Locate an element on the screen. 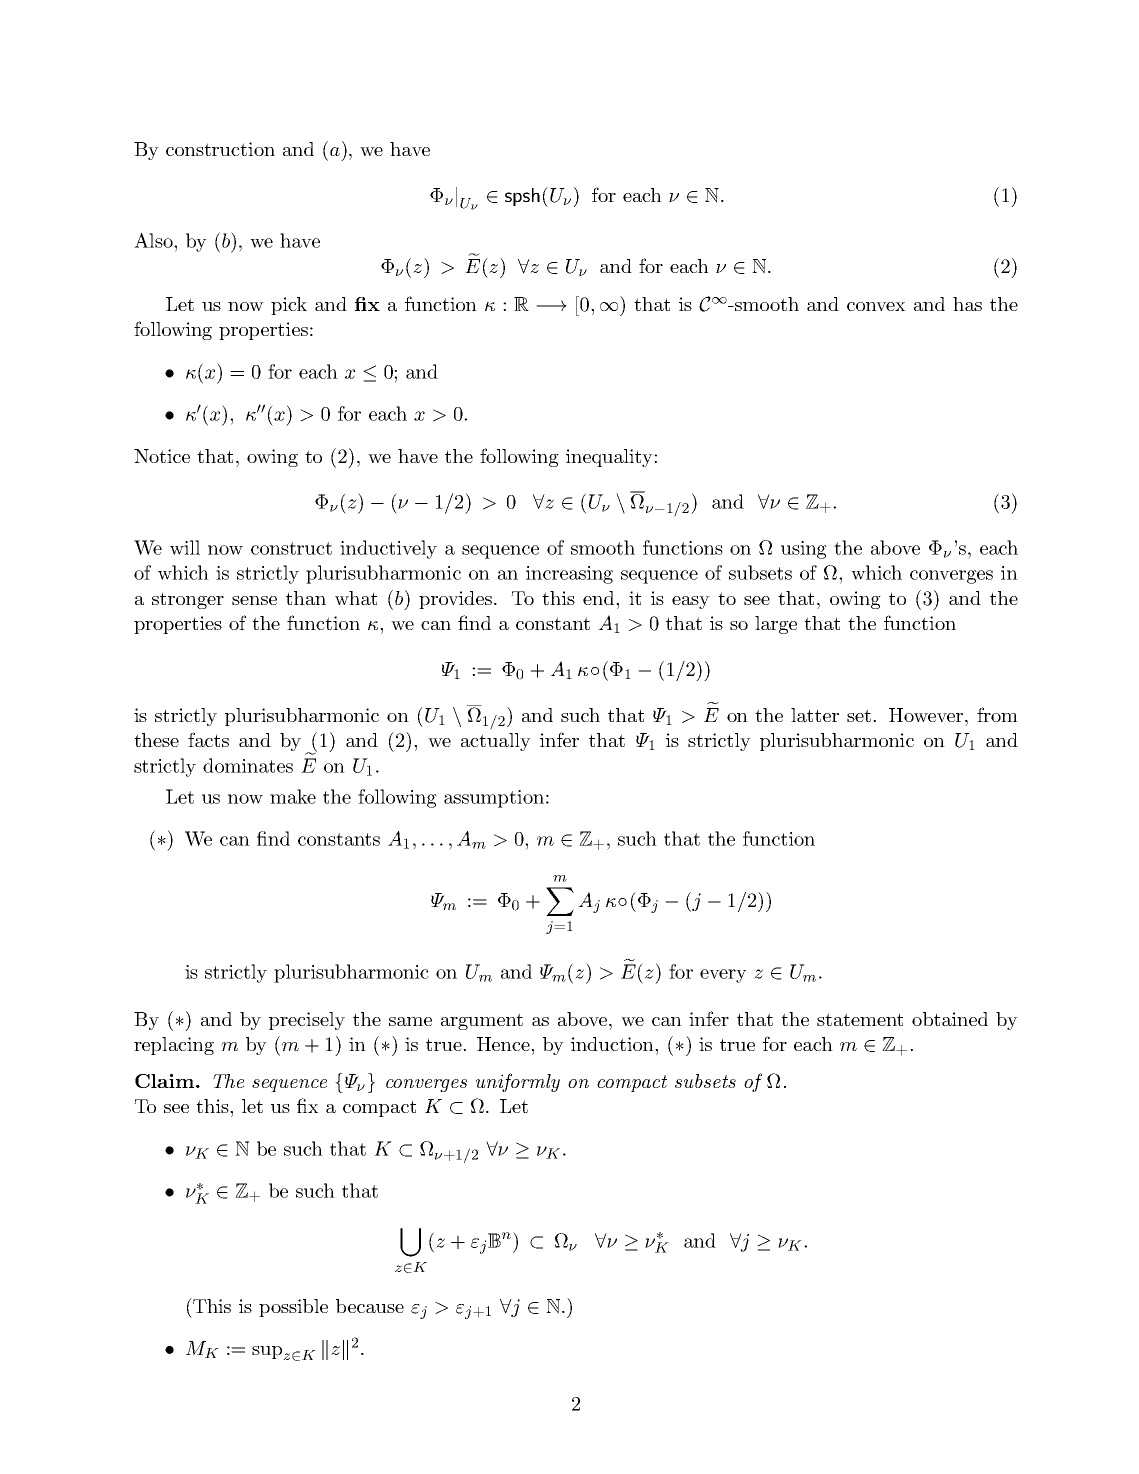 This screenshot has width=1139, height=1474. large is located at coordinates (776, 625).
